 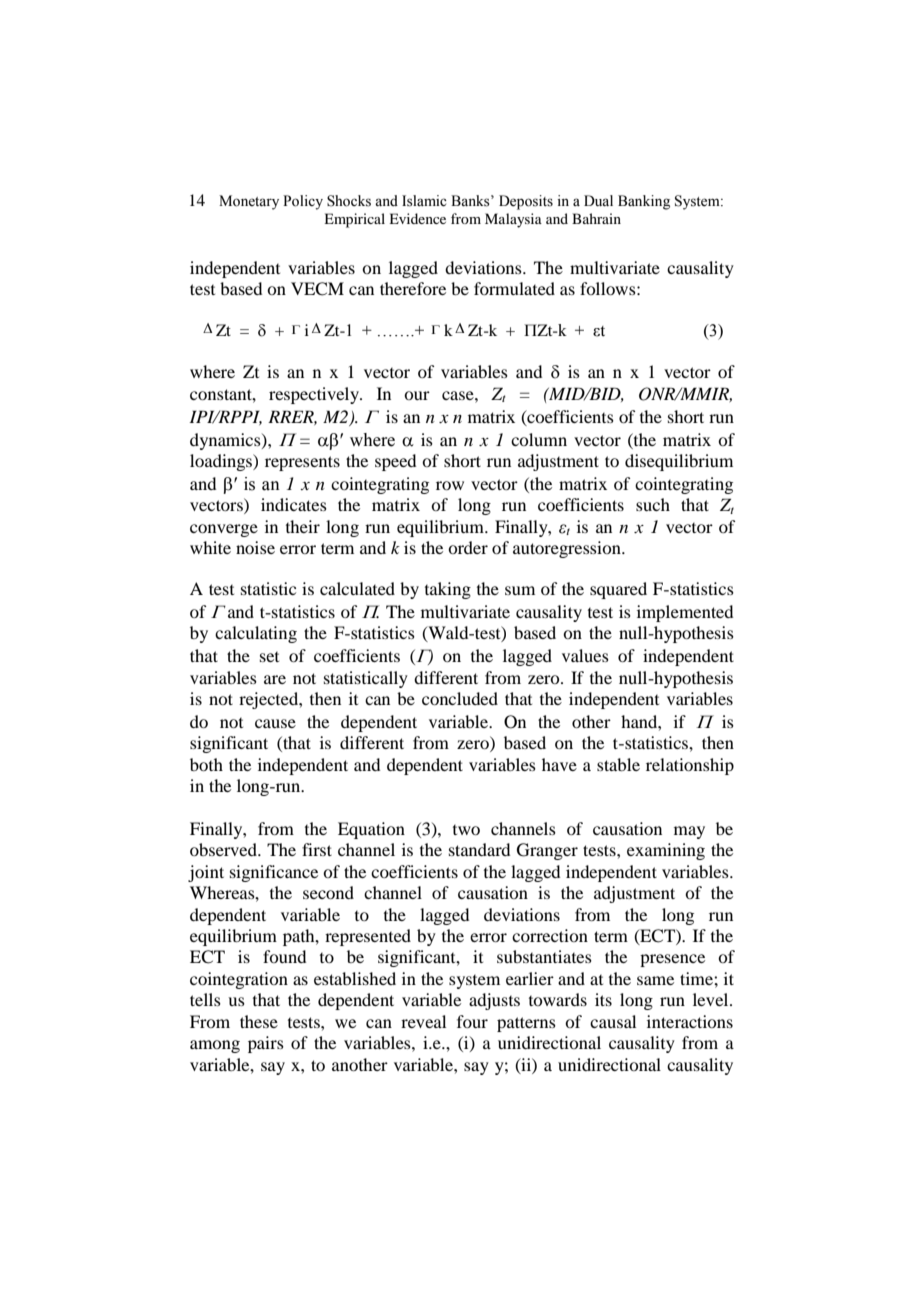 What do you see at coordinates (249, 202) in the document?
I see `Monetary` at bounding box center [249, 202].
